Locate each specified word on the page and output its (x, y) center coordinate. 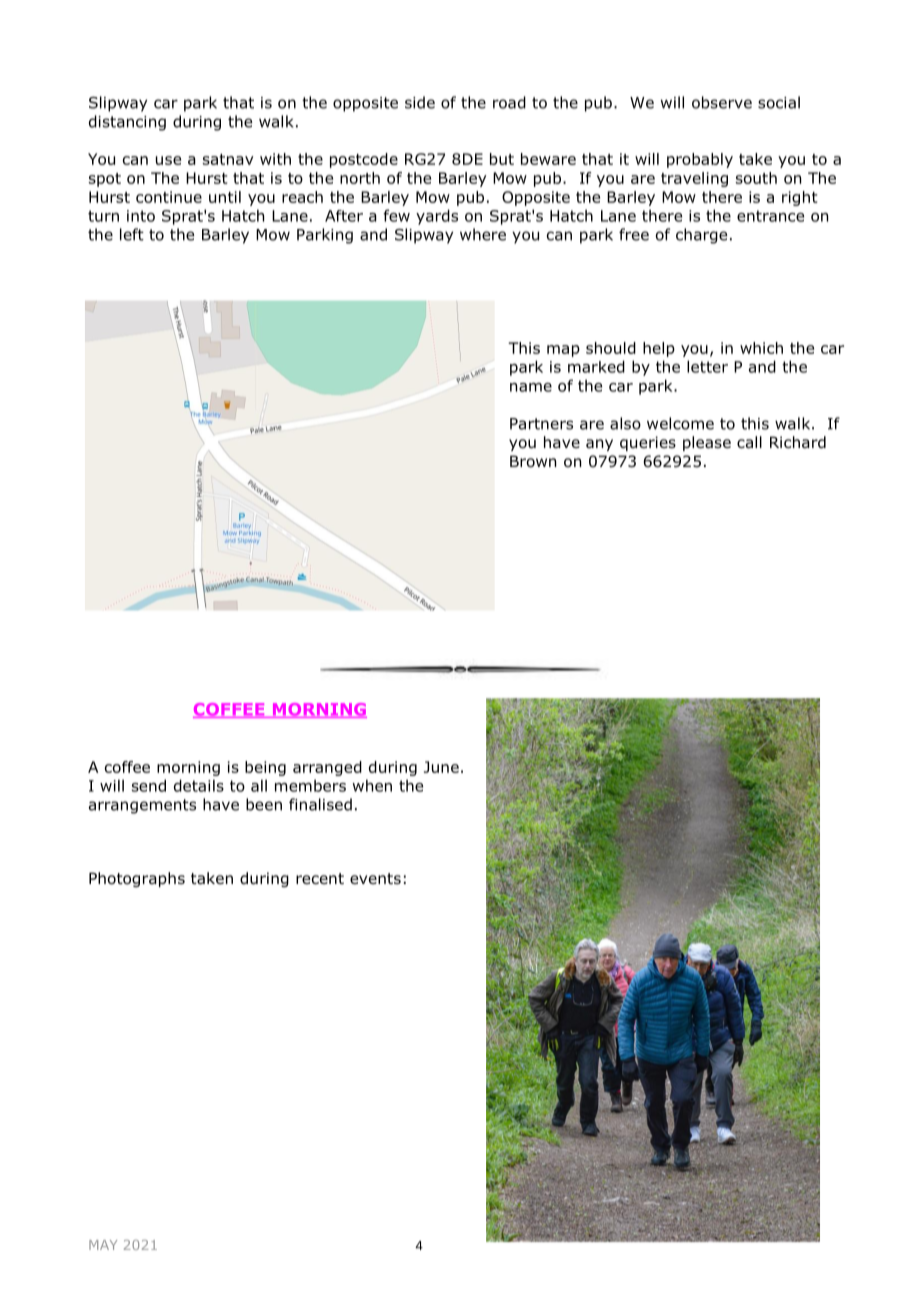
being (265, 768)
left (132, 234)
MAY (103, 1245)
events (375, 878)
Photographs (137, 879)
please (707, 443)
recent (320, 878)
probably (700, 160)
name (531, 387)
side (420, 102)
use (168, 160)
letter (707, 366)
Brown (533, 461)
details (199, 785)
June (441, 767)
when (372, 785)
